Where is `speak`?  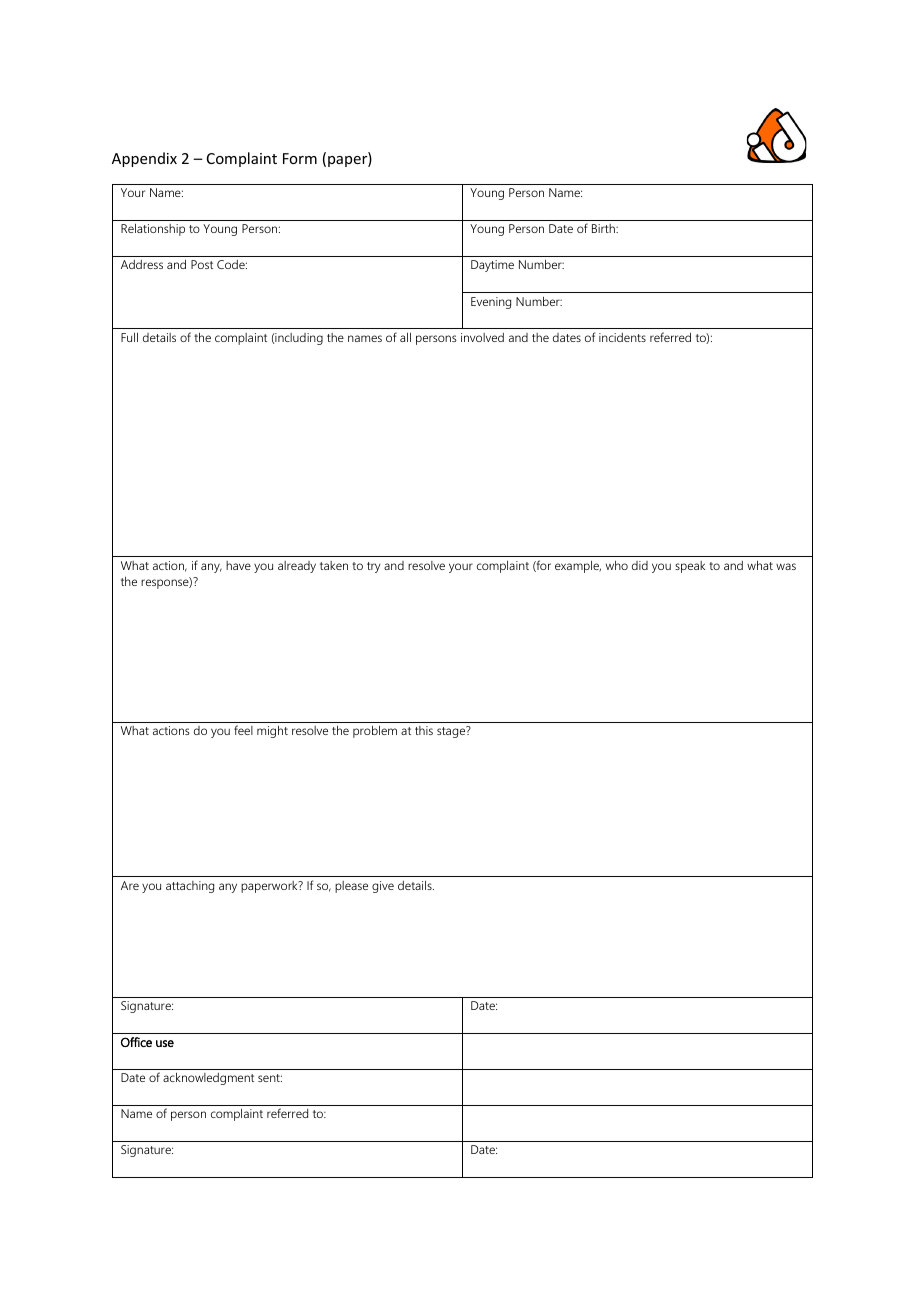 speak is located at coordinates (690, 567).
